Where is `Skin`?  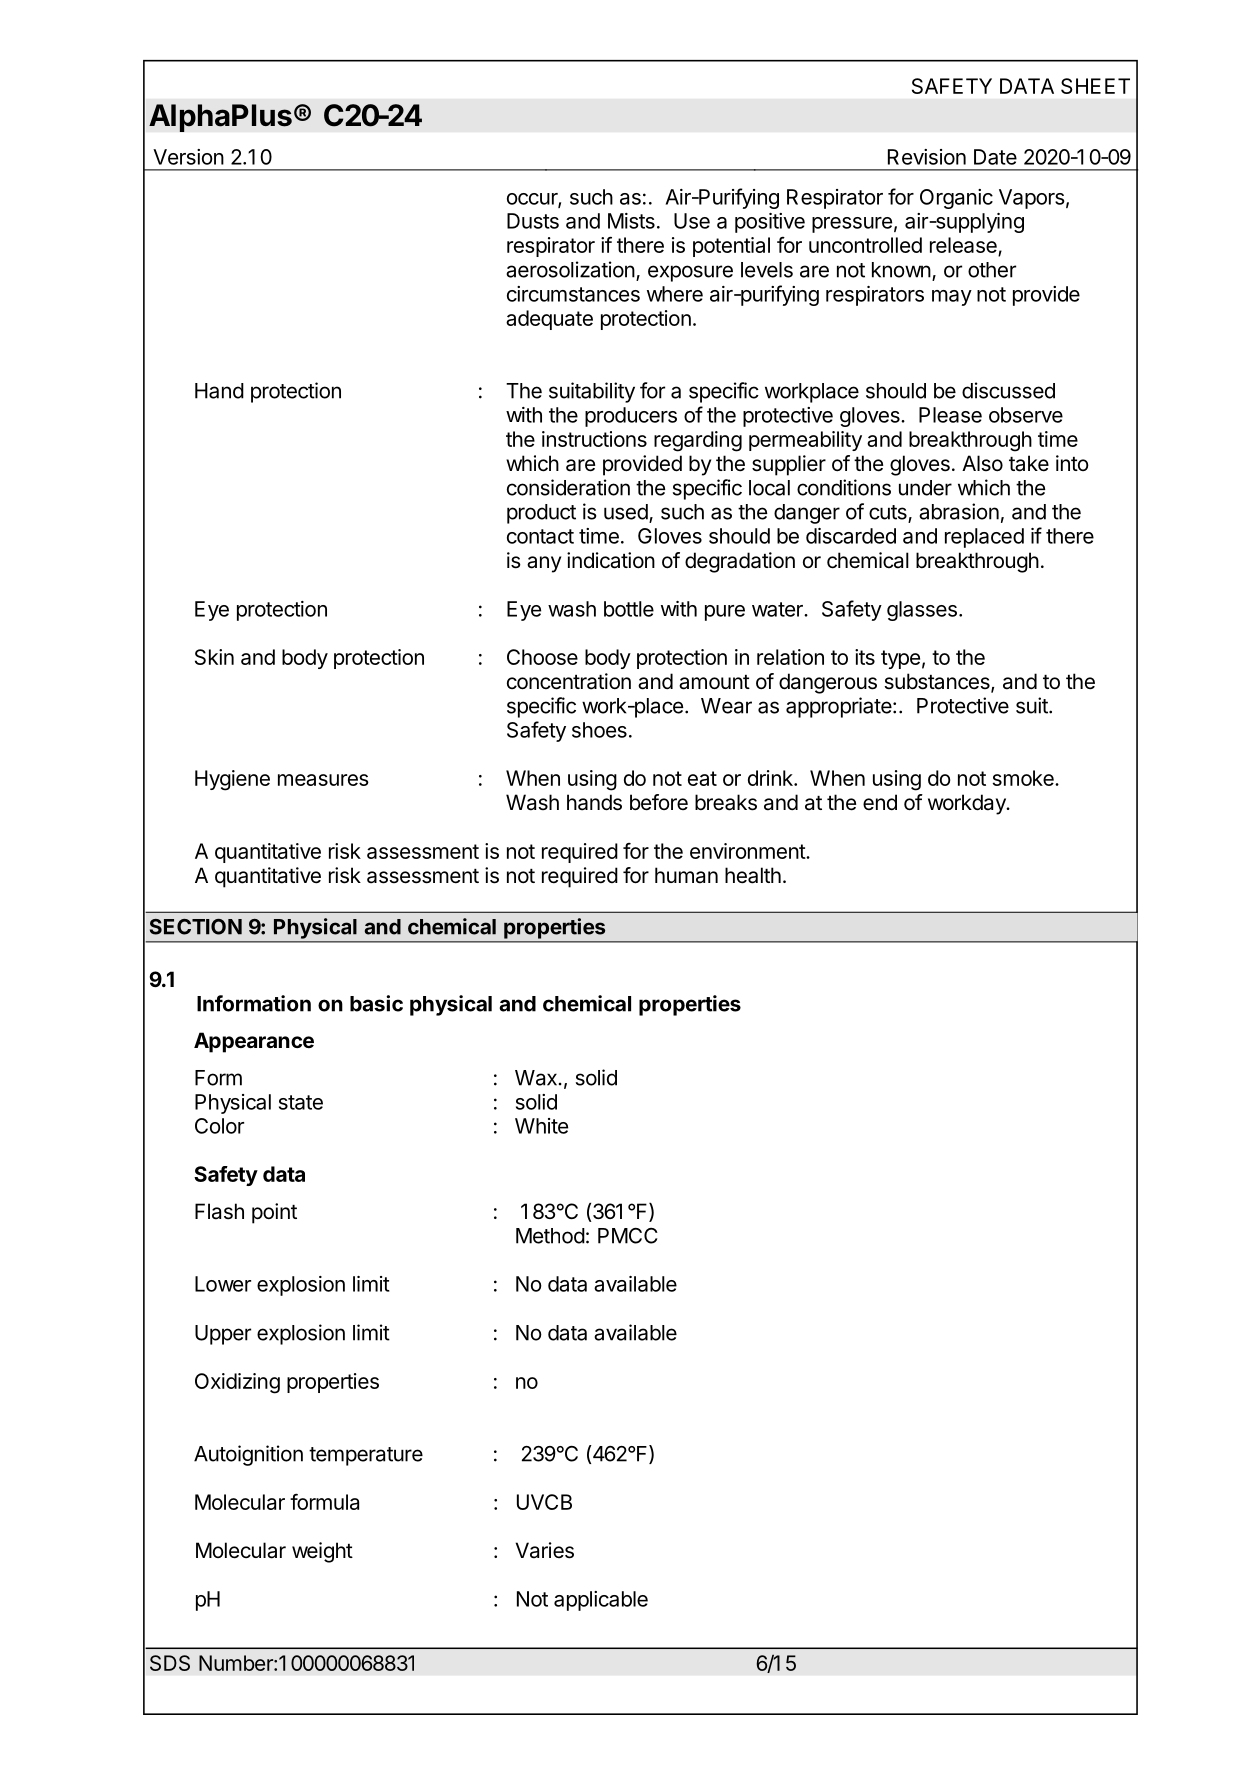 Skin is located at coordinates (214, 657).
